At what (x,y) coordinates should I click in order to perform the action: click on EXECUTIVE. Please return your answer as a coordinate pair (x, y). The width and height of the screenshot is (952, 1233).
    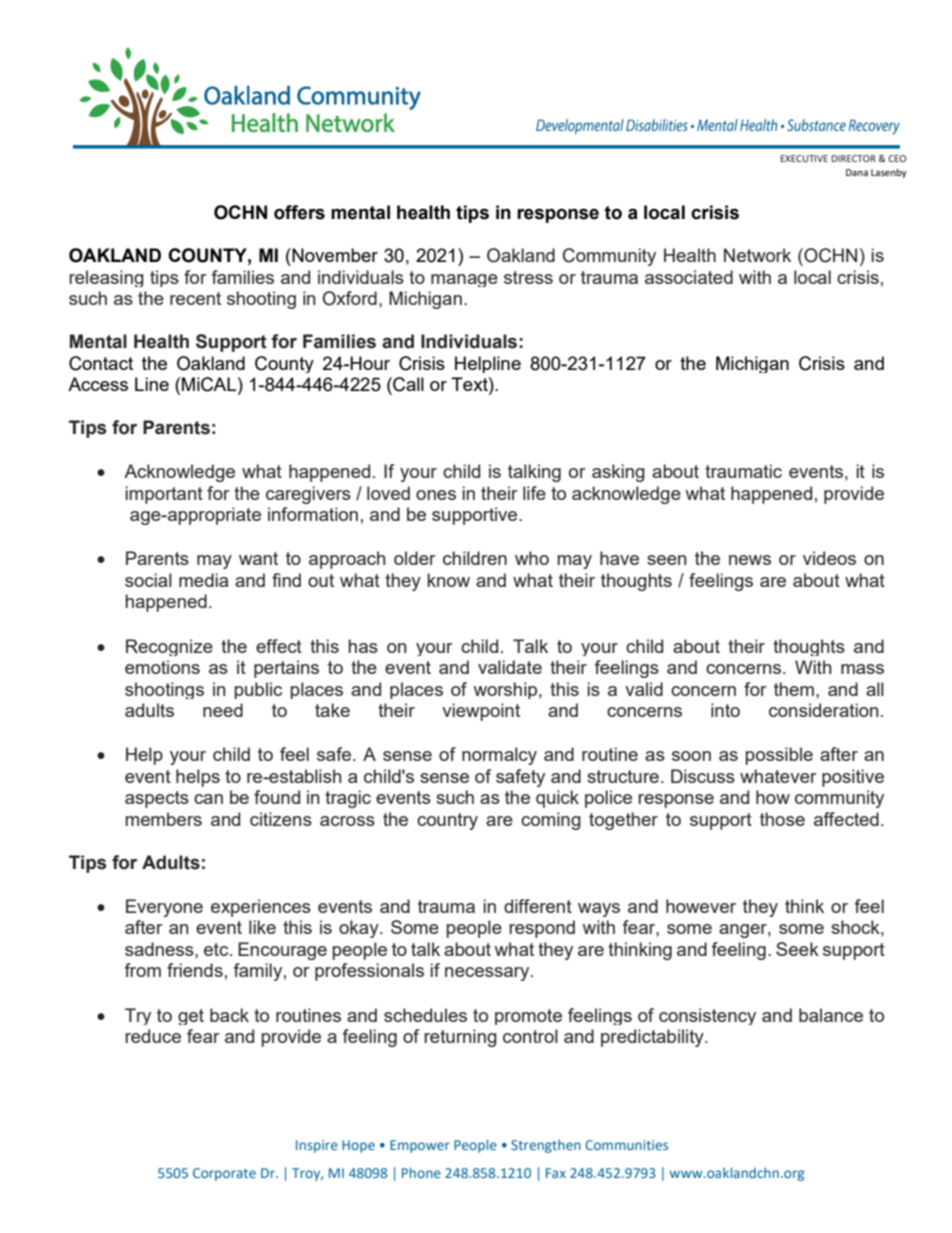
    Looking at the image, I should click on (804, 158).
